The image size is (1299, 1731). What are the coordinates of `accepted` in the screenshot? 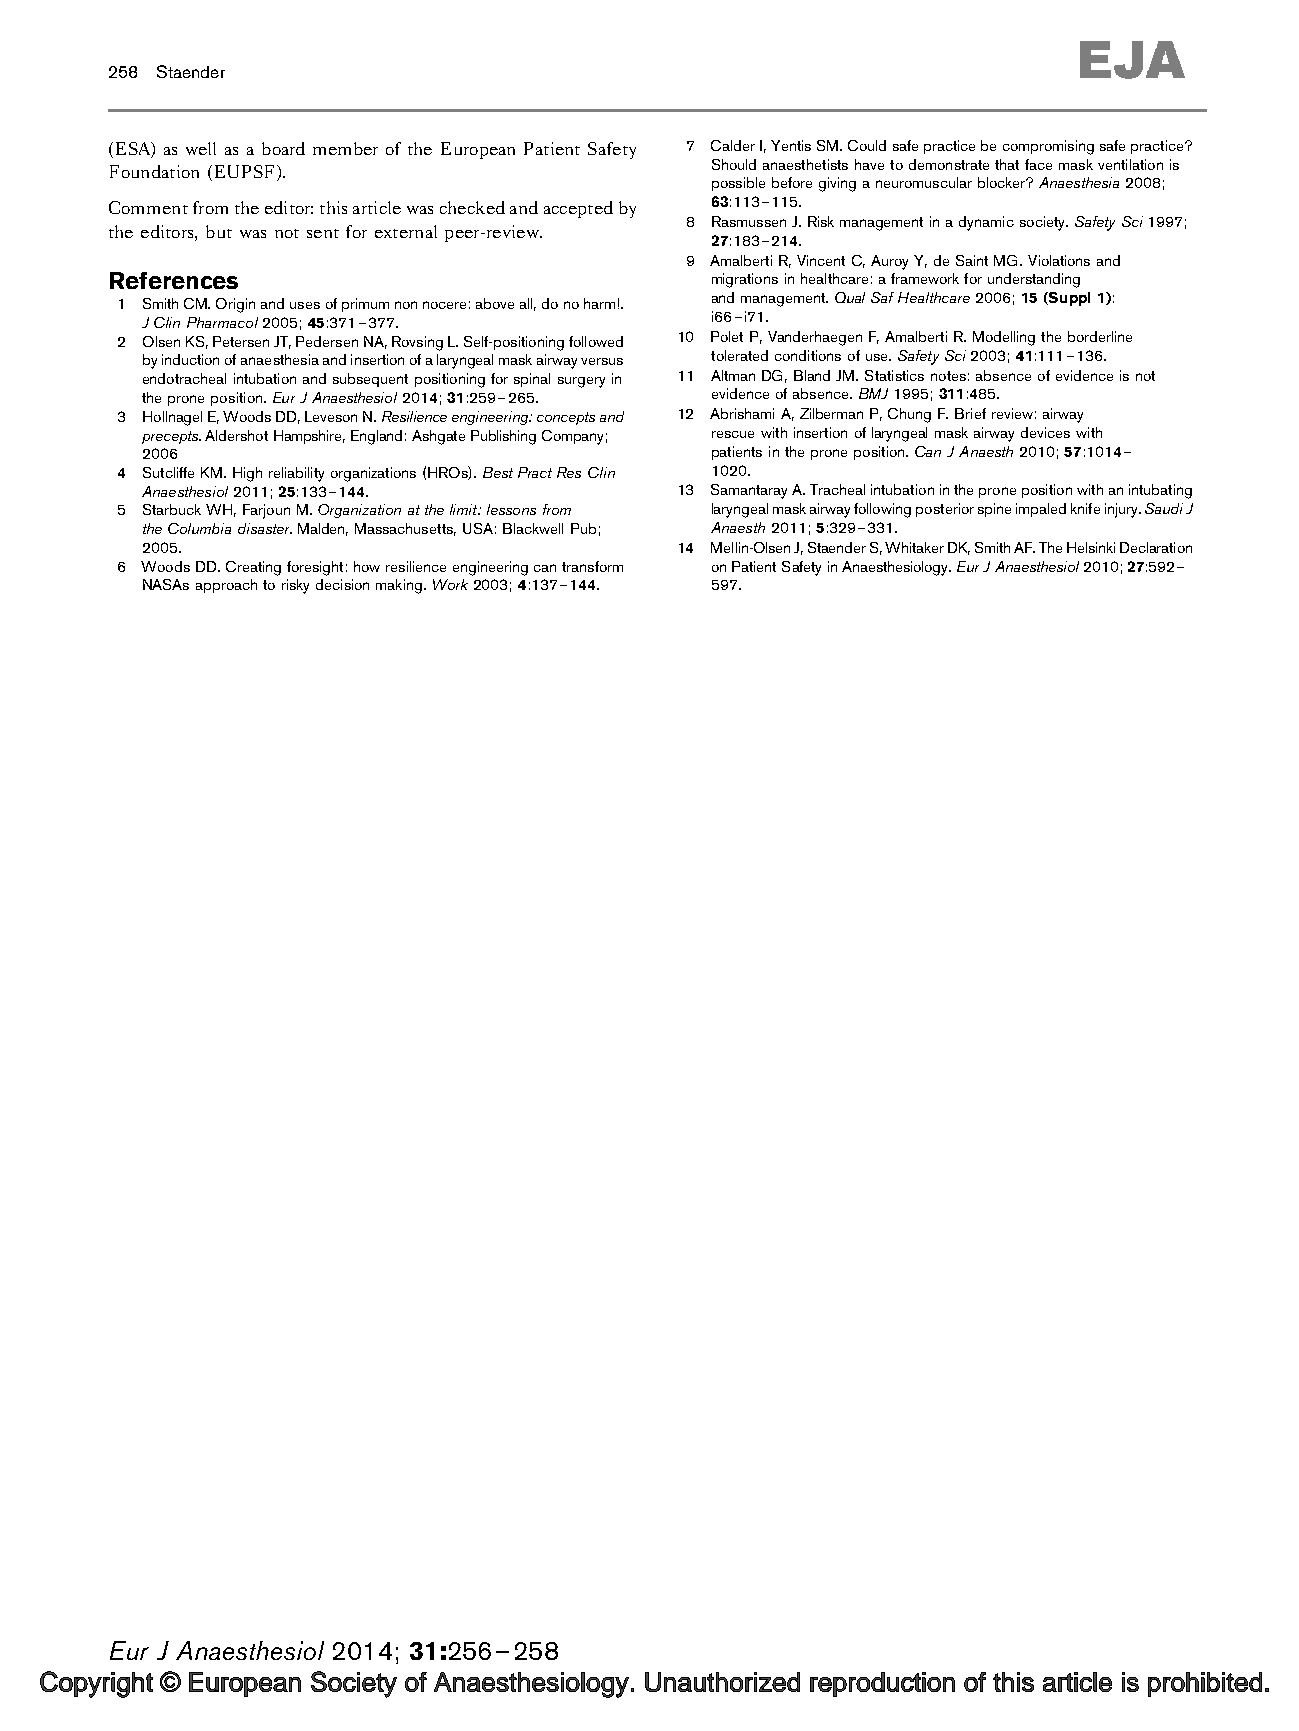 It's located at (578, 209).
